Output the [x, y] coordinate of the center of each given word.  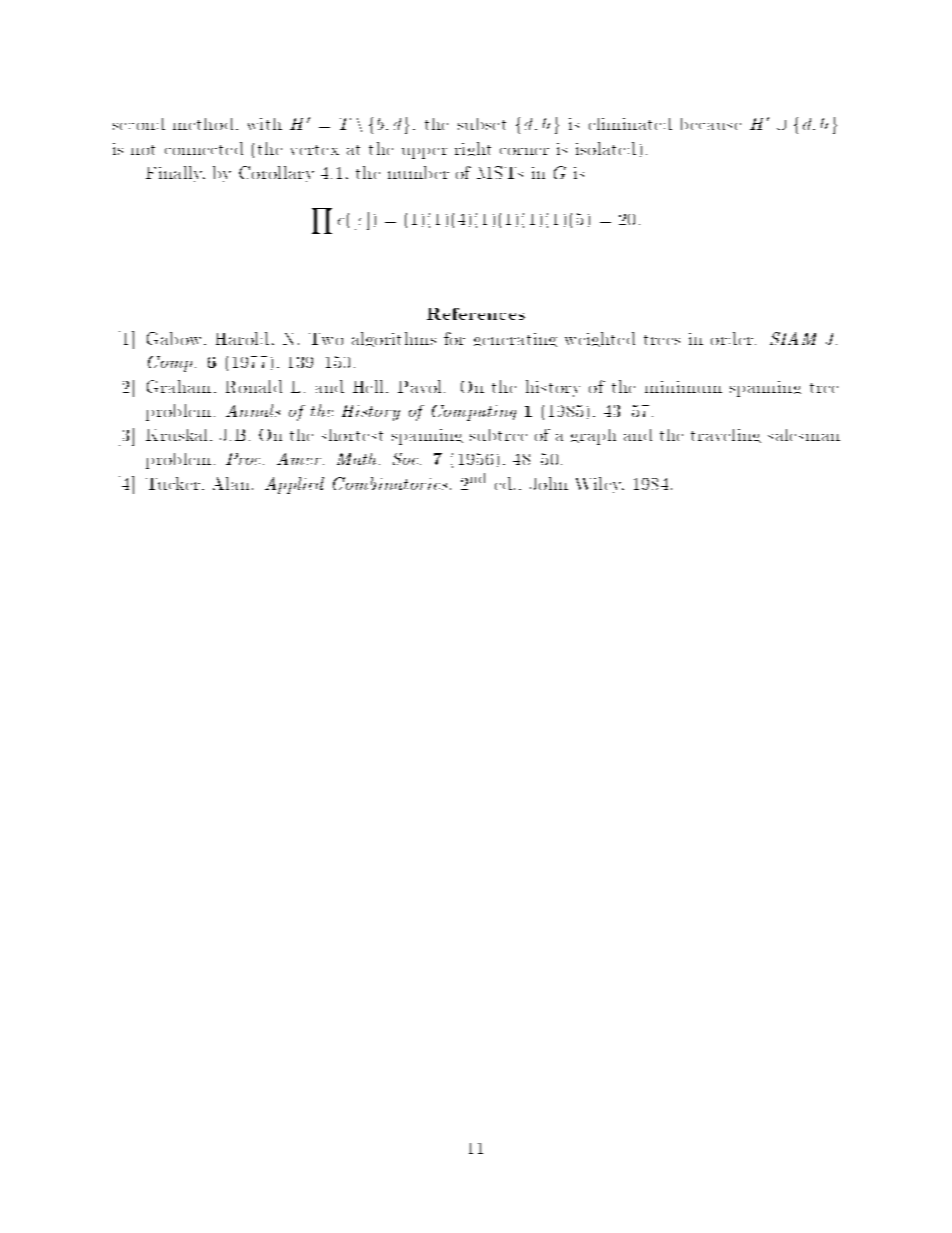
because [711, 124]
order [732, 338]
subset [482, 124]
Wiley [600, 485]
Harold [242, 338]
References [476, 314]
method [203, 124]
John [549, 483]
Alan [231, 483]
